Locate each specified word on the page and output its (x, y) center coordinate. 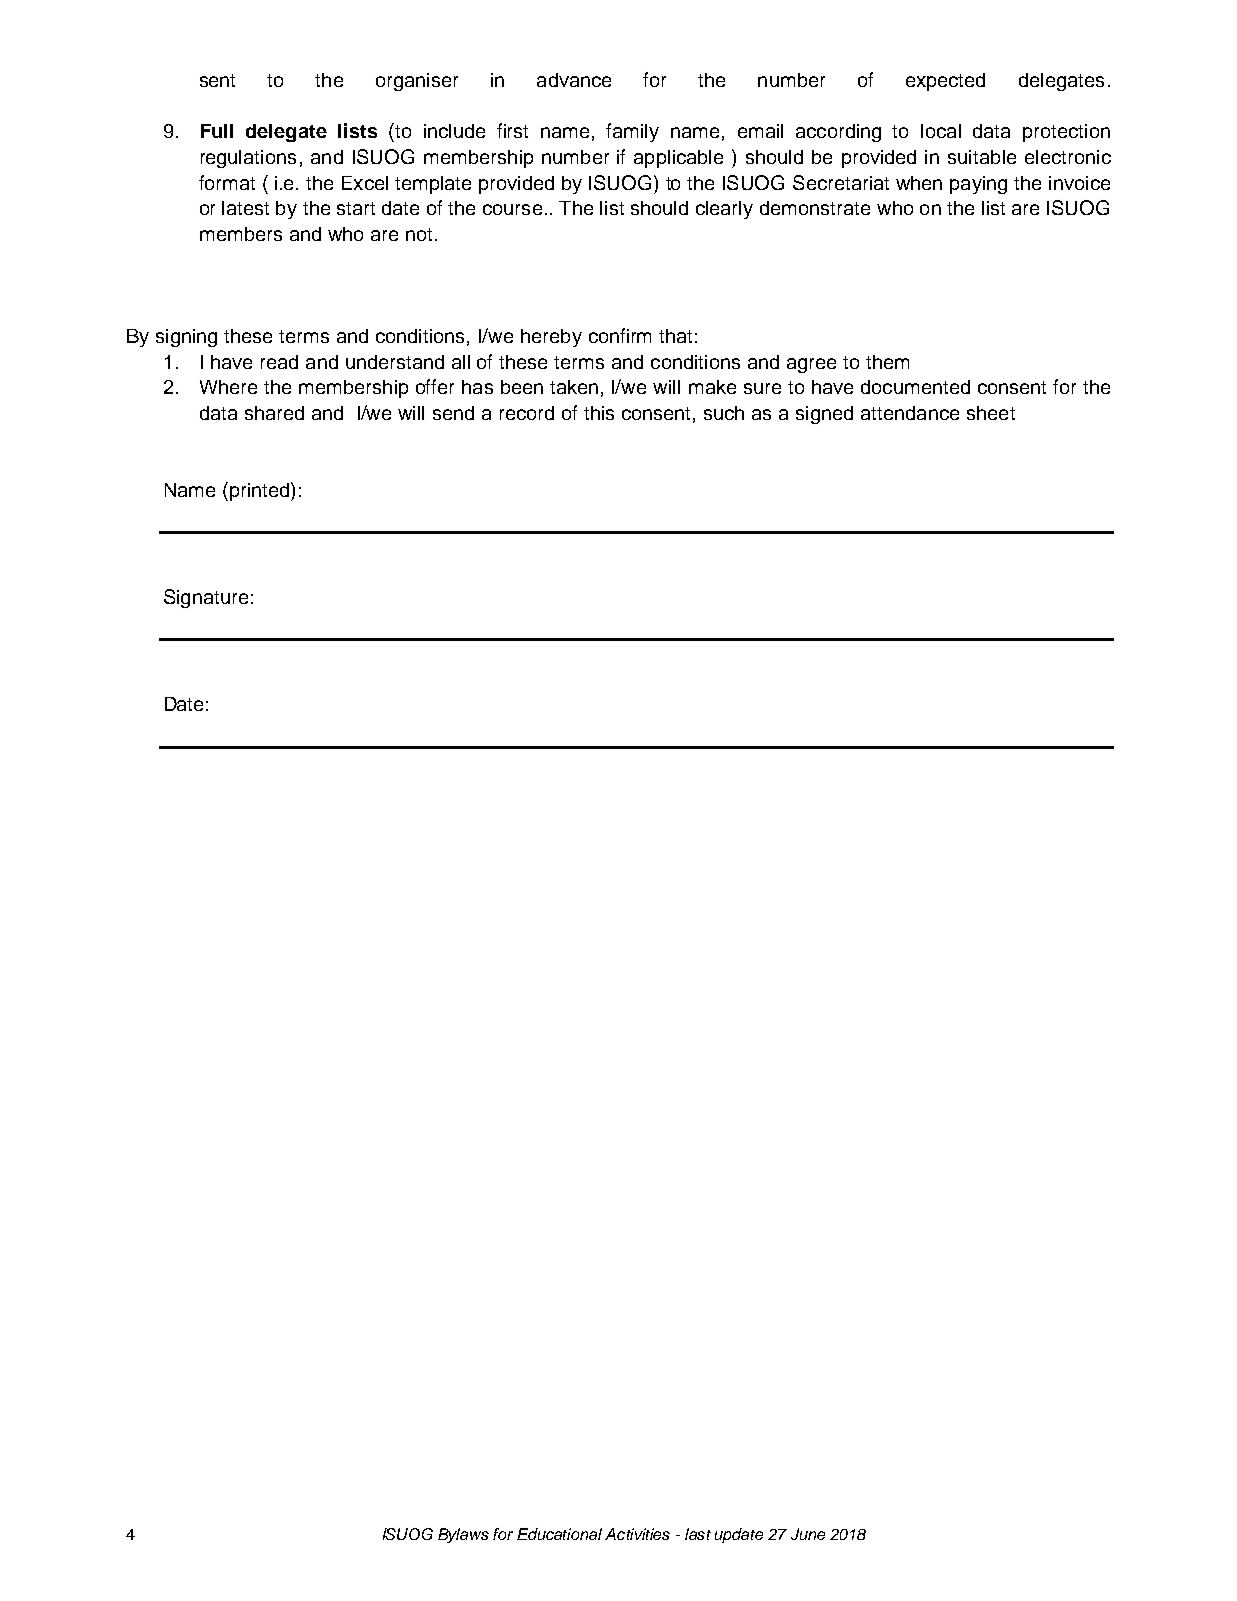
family (632, 132)
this (599, 413)
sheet (991, 413)
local (941, 131)
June (808, 1534)
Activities (637, 1534)
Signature (206, 598)
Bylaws (463, 1535)
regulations (248, 159)
